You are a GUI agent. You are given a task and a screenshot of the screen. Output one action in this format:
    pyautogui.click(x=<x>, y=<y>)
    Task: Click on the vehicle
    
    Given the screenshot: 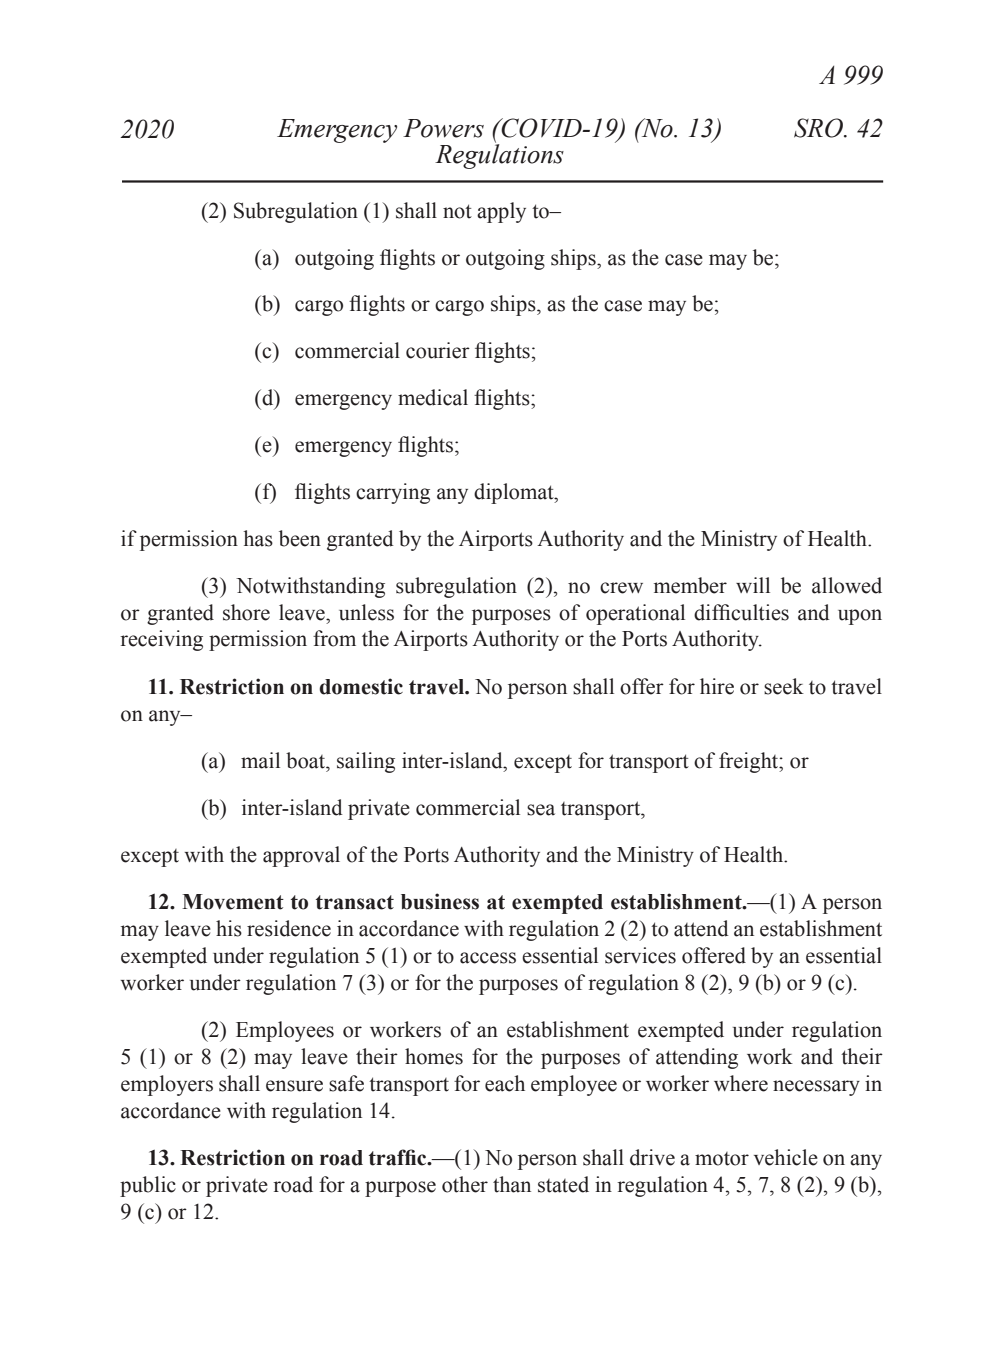 What is the action you would take?
    pyautogui.click(x=786, y=1157)
